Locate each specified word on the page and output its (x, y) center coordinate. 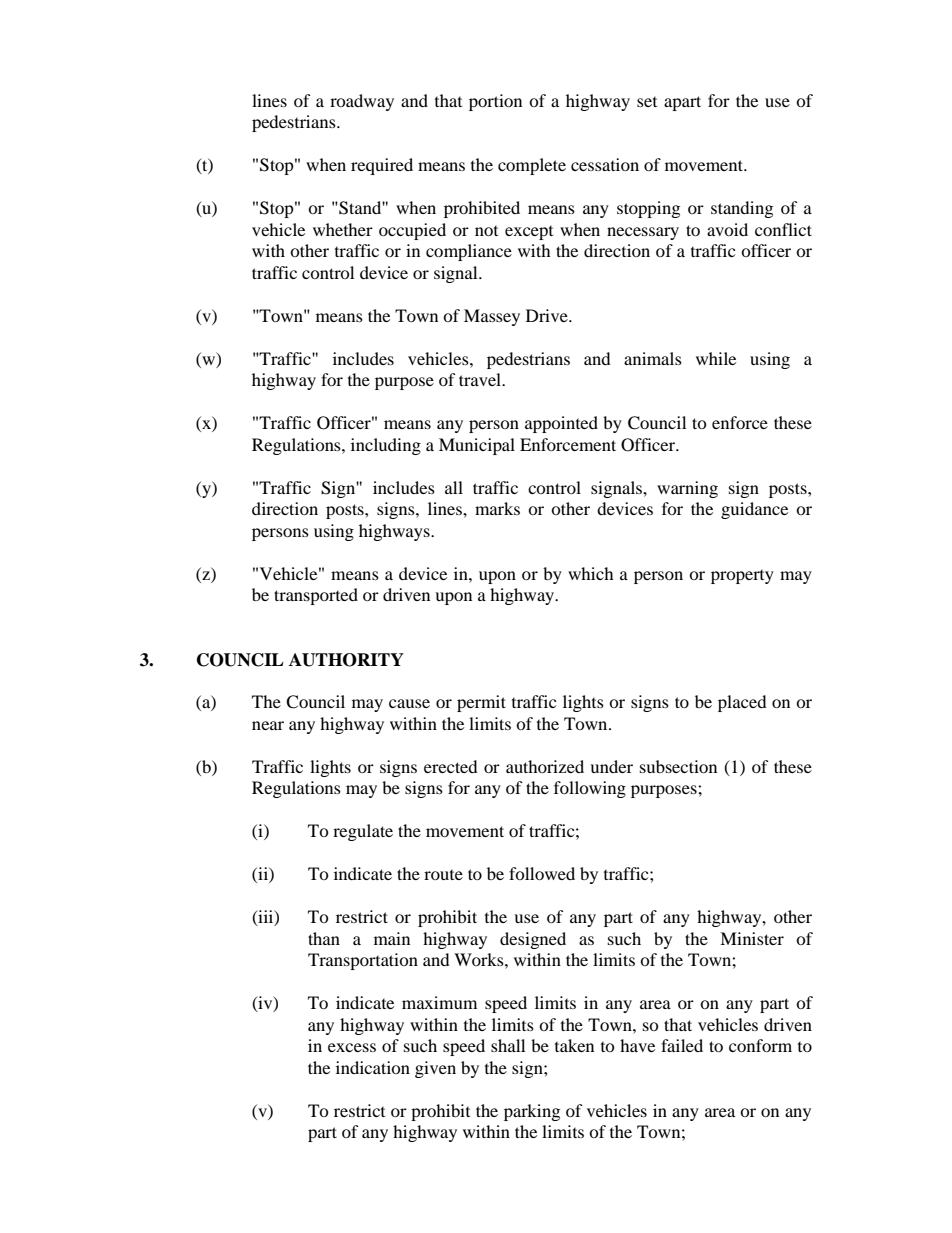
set (647, 102)
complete (532, 166)
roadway (362, 102)
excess (352, 1047)
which (591, 573)
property (742, 577)
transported (316, 596)
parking (532, 1112)
